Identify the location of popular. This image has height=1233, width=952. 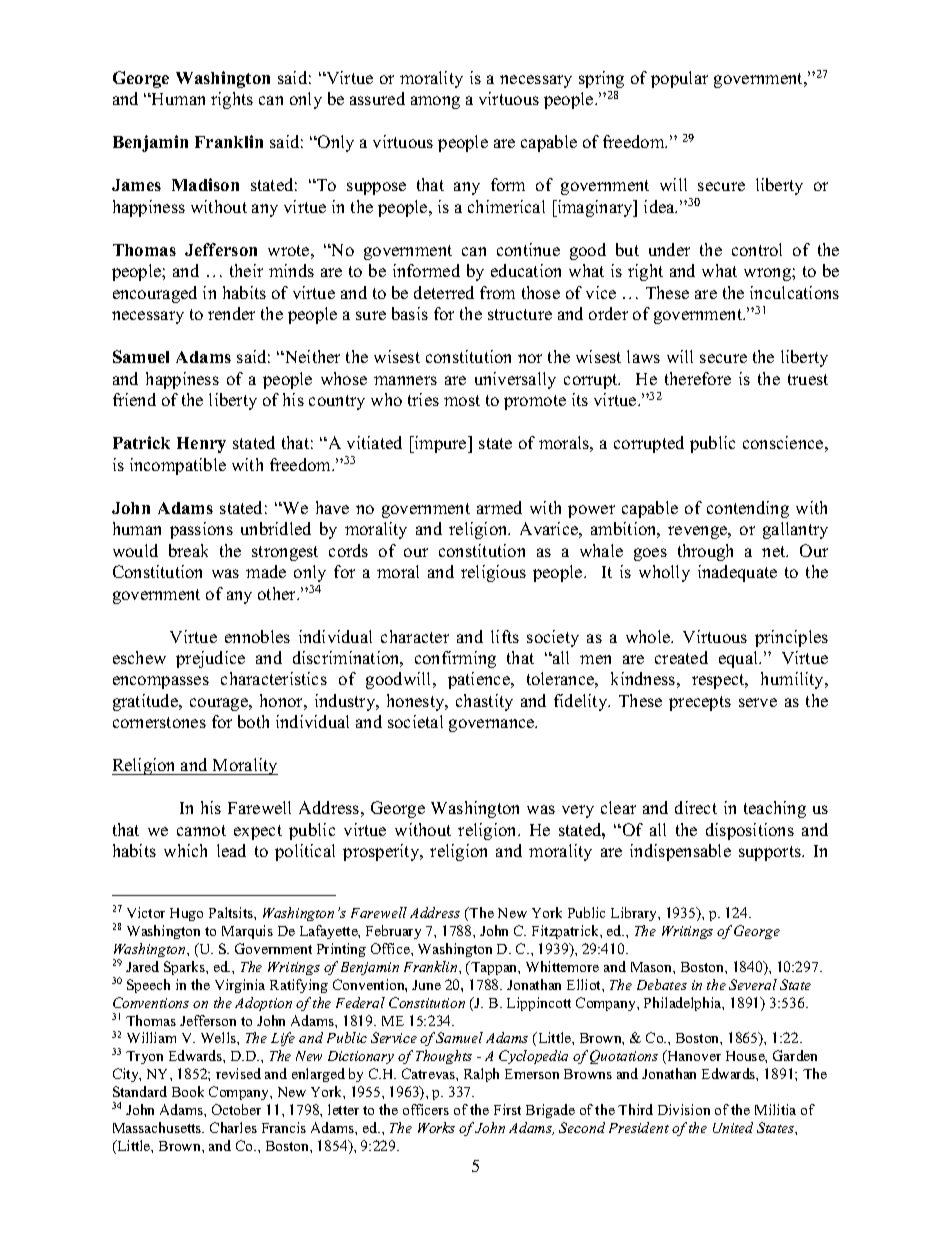
(679, 79).
